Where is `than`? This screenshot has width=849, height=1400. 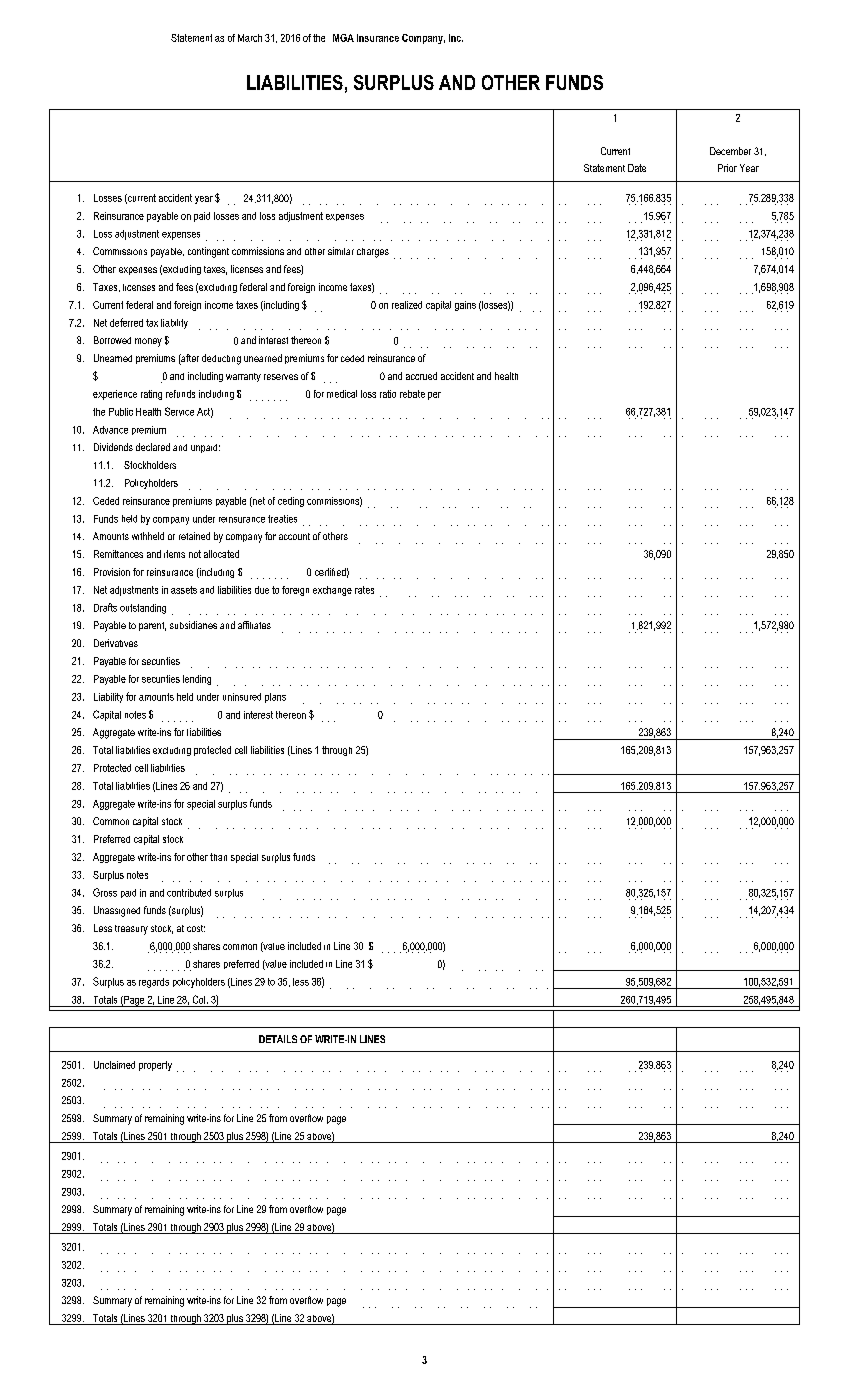
than is located at coordinates (218, 857).
